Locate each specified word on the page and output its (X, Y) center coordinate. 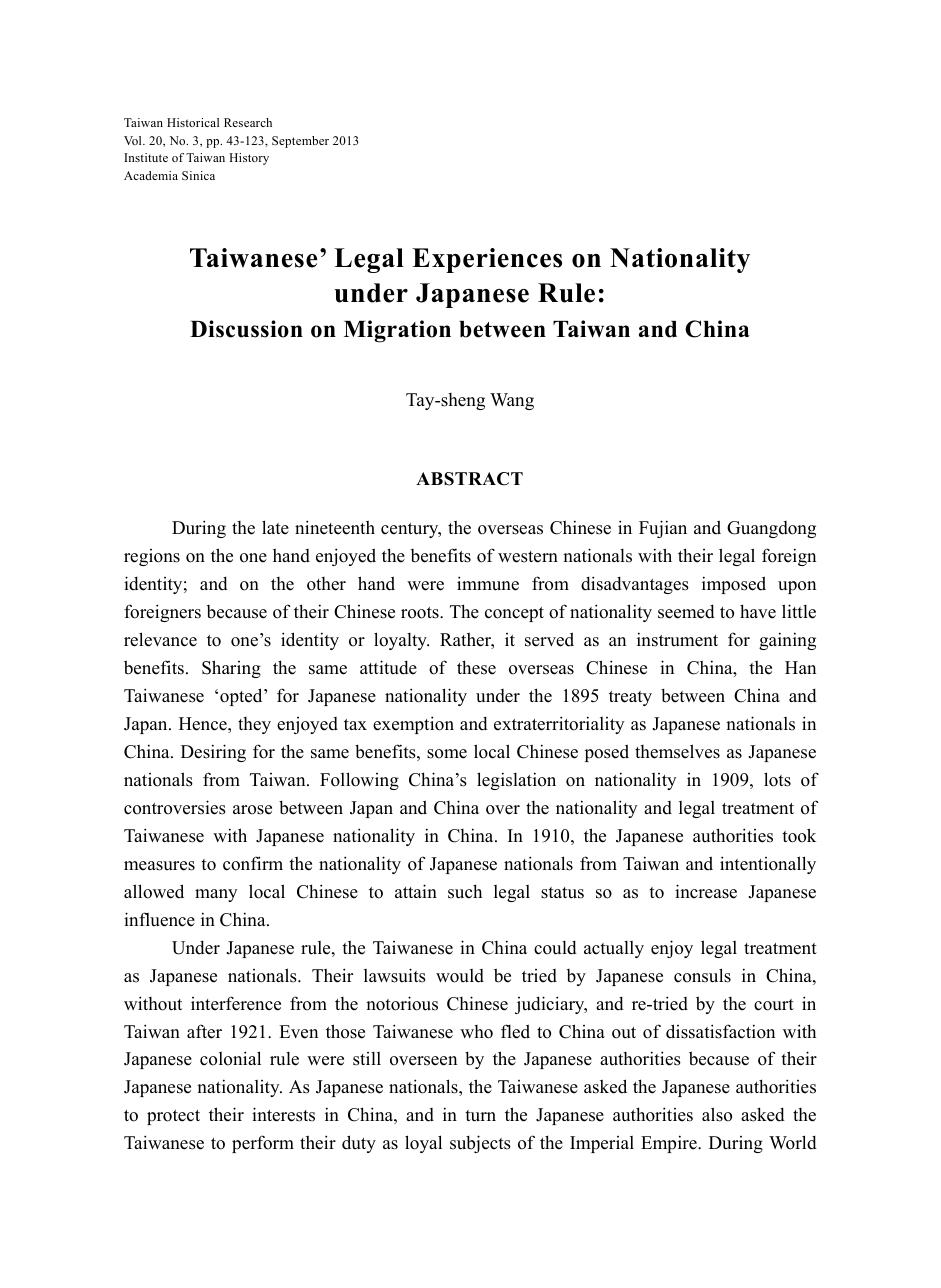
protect (173, 1117)
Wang (512, 401)
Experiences (487, 260)
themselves (677, 751)
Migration (397, 331)
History (249, 159)
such (465, 891)
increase (706, 891)
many (216, 895)
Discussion (246, 329)
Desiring (213, 753)
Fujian (663, 529)
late (275, 527)
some (447, 754)
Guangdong (771, 529)
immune (488, 583)
